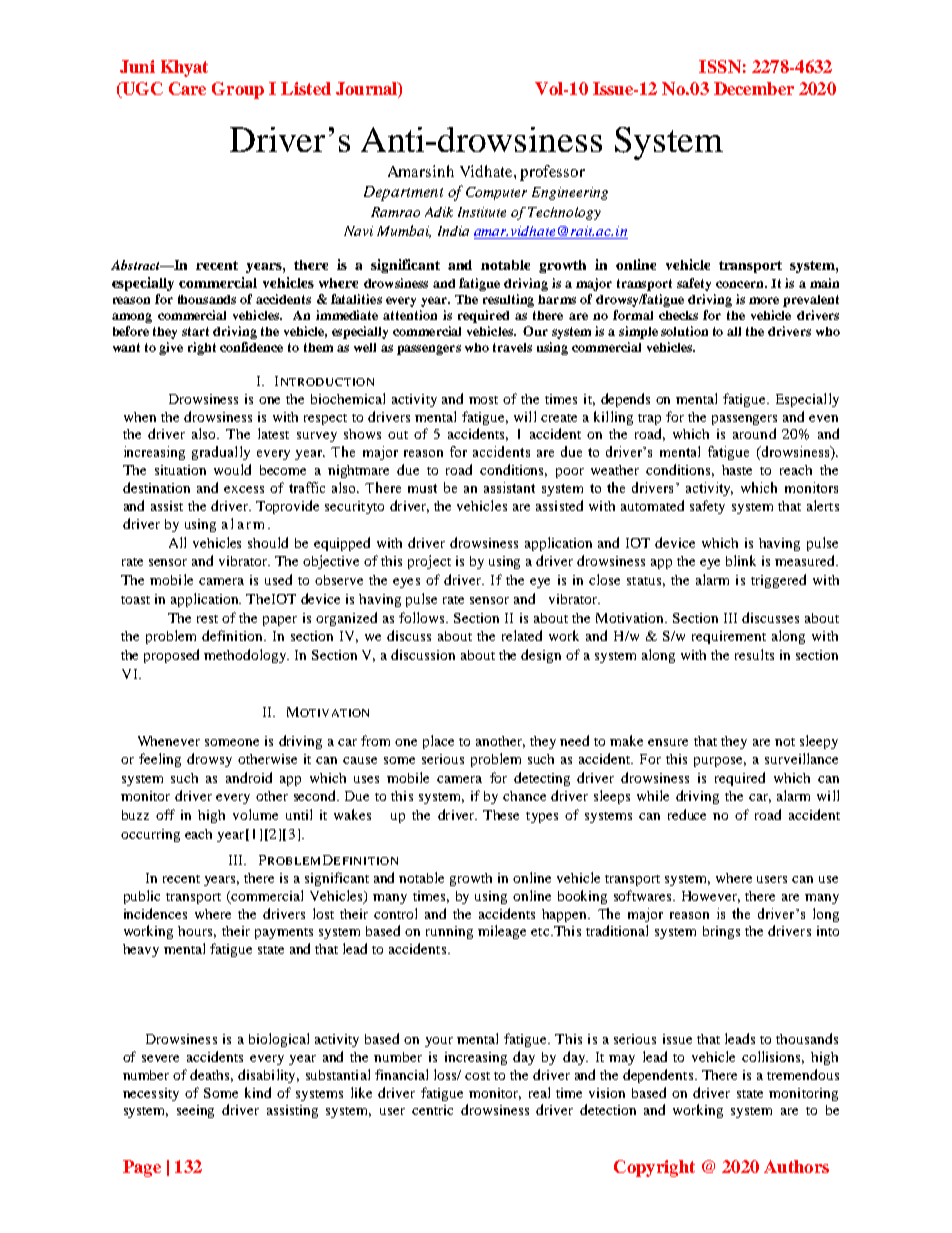  Describe the element at coordinates (187, 88) in the screenshot. I see `Care` at that location.
